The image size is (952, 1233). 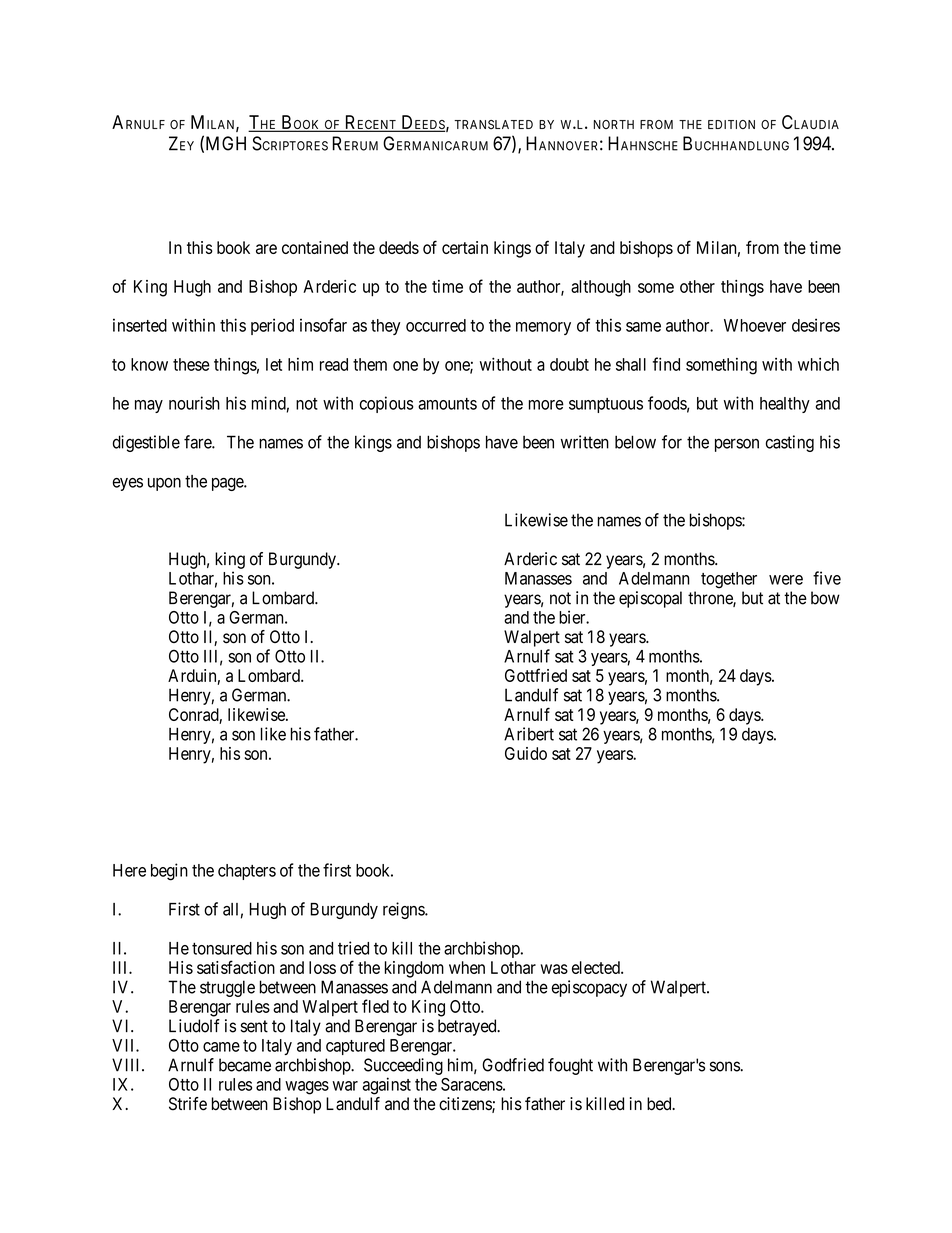 I want to click on Gottfried, so click(x=536, y=675).
